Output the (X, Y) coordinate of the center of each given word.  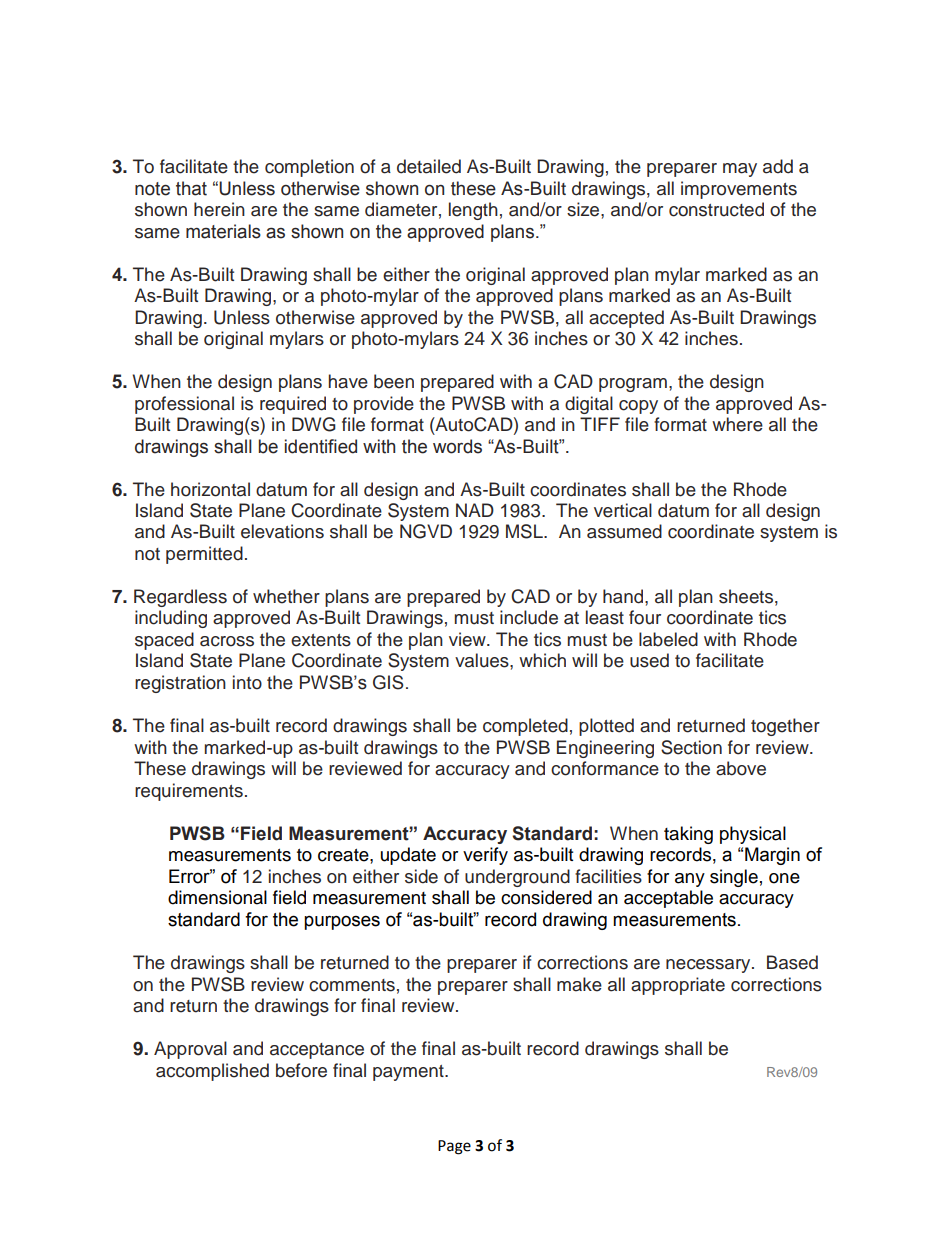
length (473, 211)
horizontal (210, 489)
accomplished (212, 1072)
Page (454, 1147)
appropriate (678, 986)
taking (688, 835)
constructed (716, 209)
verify (485, 856)
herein (219, 209)
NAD (475, 510)
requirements (189, 792)
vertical (623, 510)
